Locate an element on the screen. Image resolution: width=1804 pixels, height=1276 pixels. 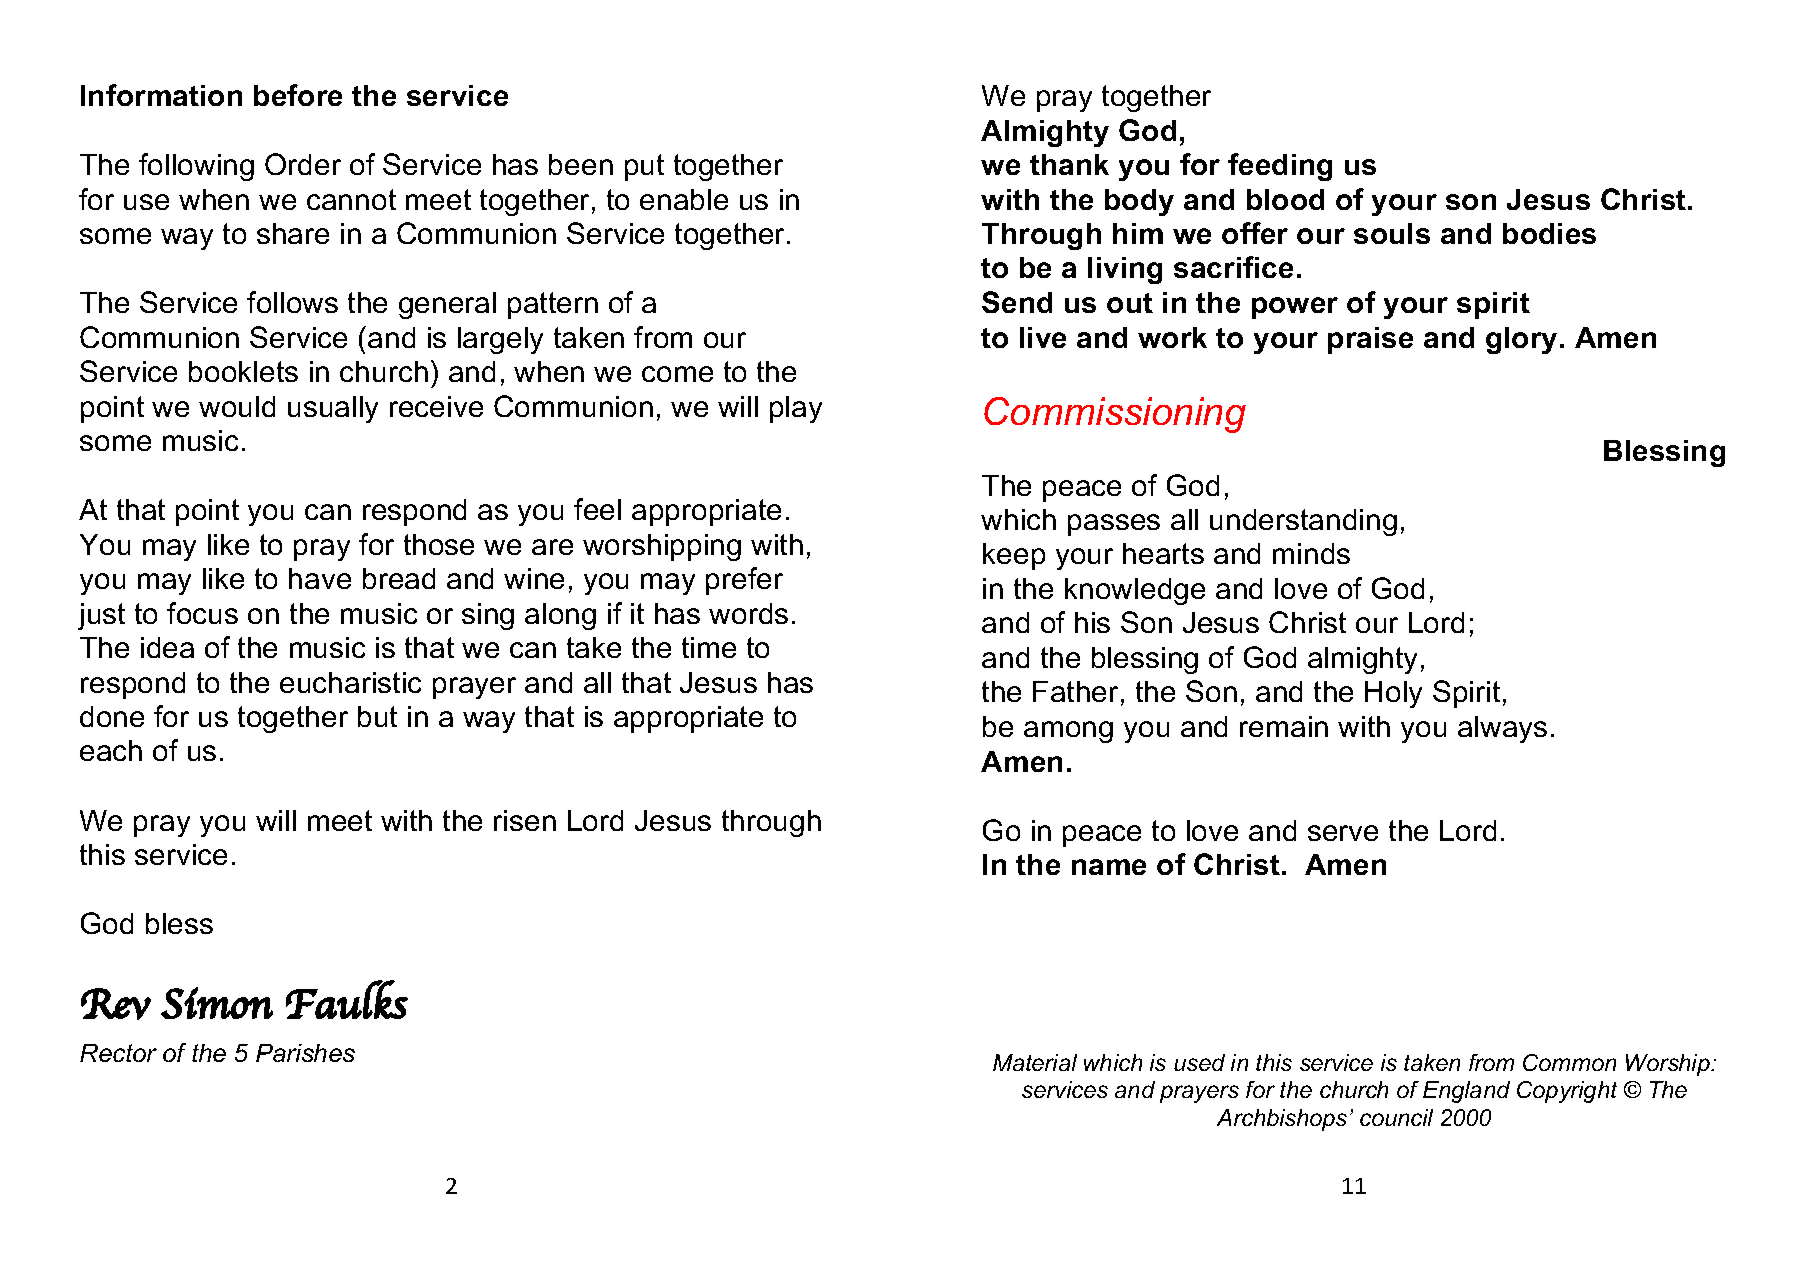
put is located at coordinates (644, 167).
